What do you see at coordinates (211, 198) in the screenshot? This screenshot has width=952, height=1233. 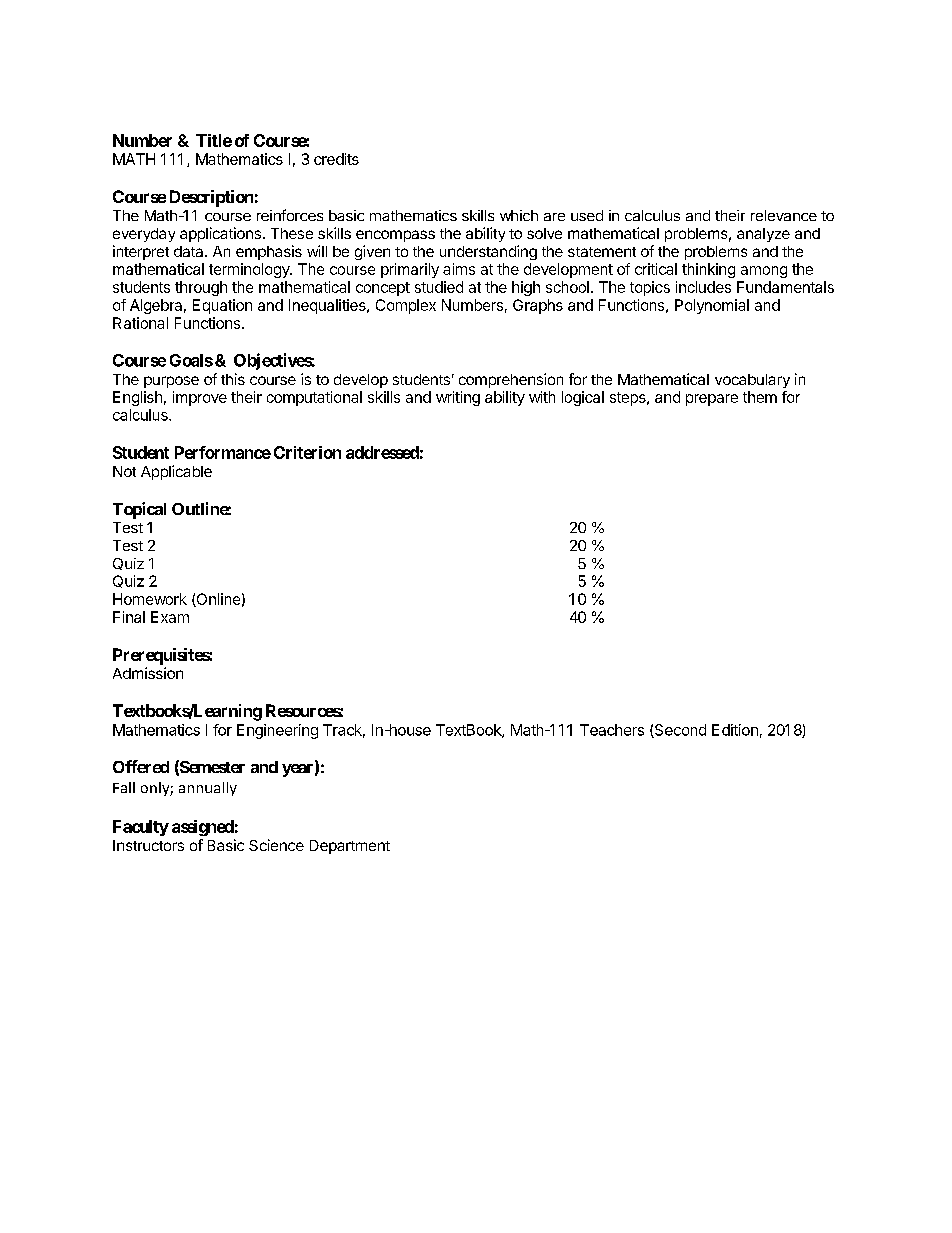 I see `Description` at bounding box center [211, 198].
